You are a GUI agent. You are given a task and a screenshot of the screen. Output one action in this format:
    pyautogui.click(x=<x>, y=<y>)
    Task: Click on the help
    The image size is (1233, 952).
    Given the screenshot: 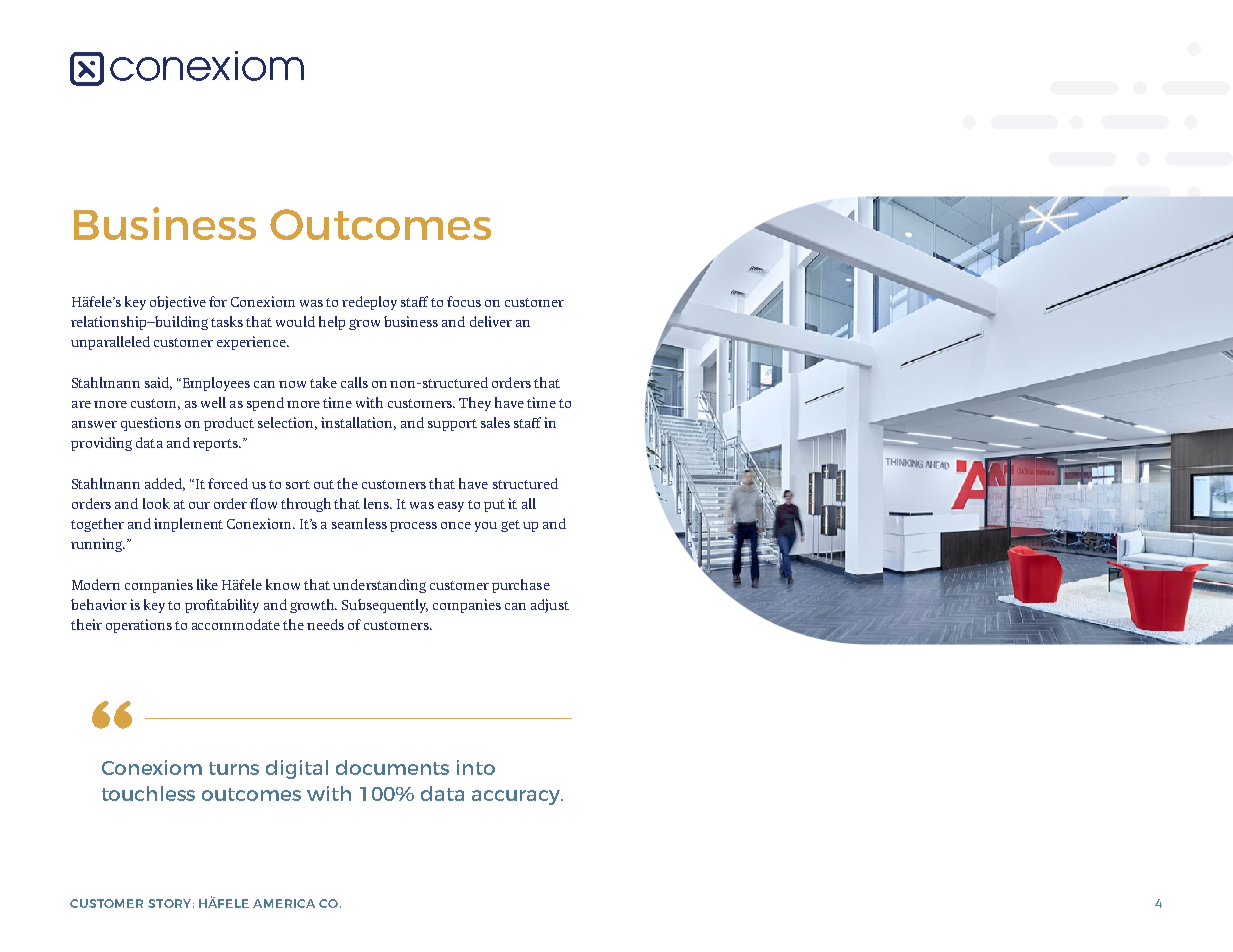 What is the action you would take?
    pyautogui.click(x=332, y=323)
